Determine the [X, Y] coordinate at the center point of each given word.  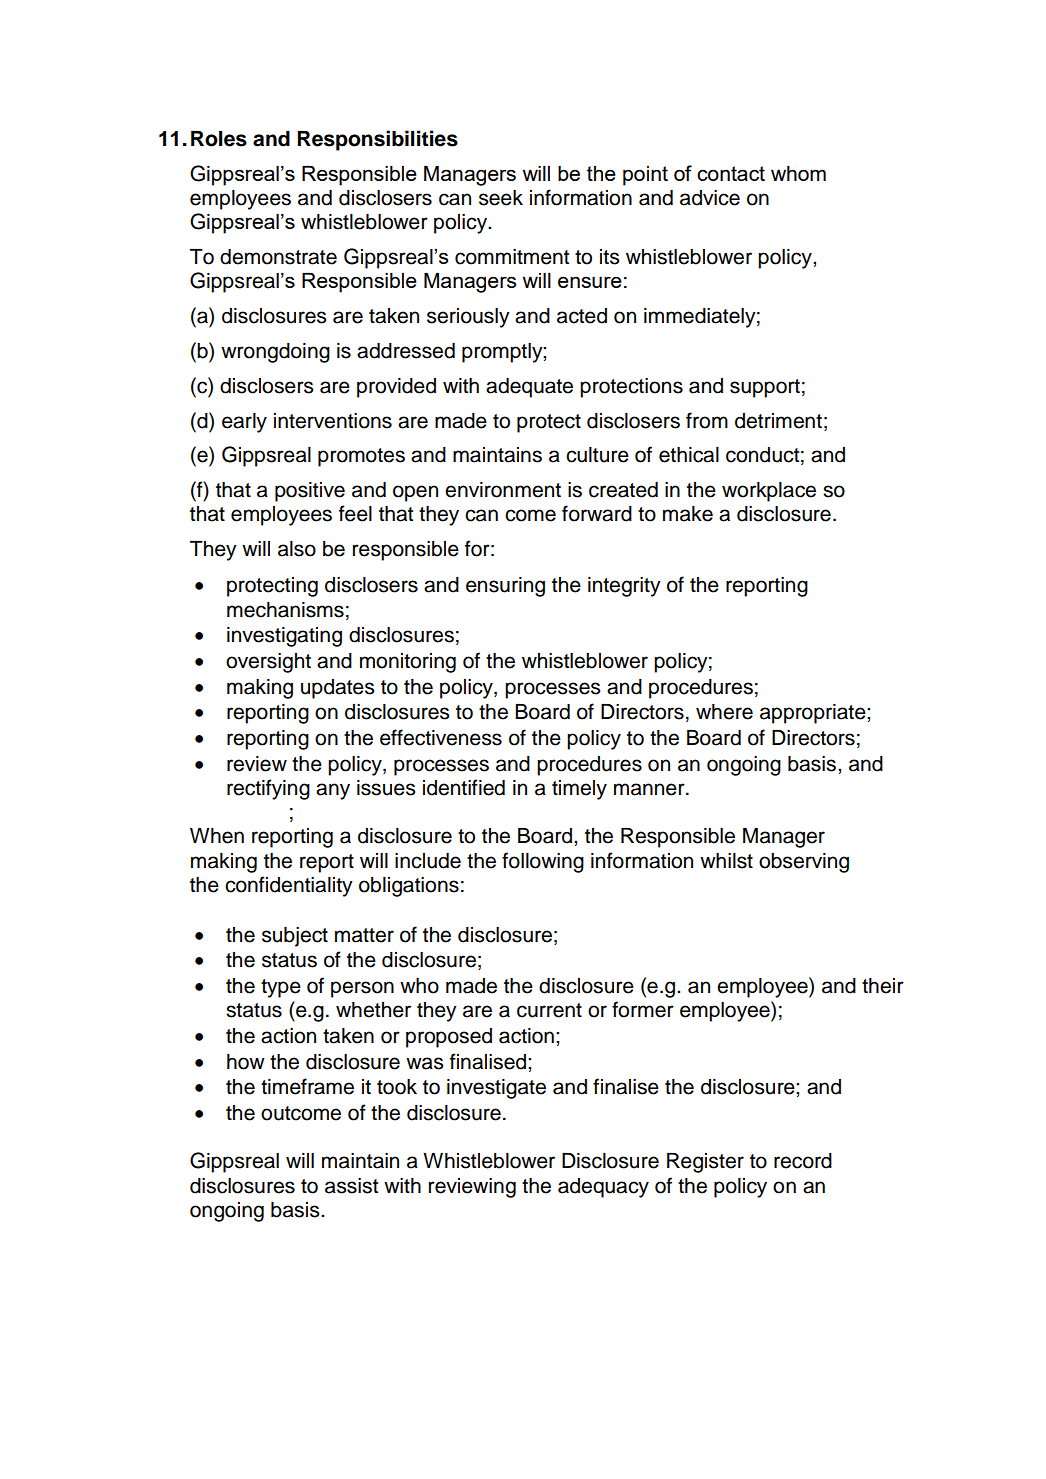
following [543, 862]
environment [503, 490]
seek [501, 198]
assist [351, 1186]
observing [804, 863]
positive [310, 492]
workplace [769, 492]
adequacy [603, 1188]
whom [798, 173]
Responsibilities [378, 140]
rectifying [268, 789]
